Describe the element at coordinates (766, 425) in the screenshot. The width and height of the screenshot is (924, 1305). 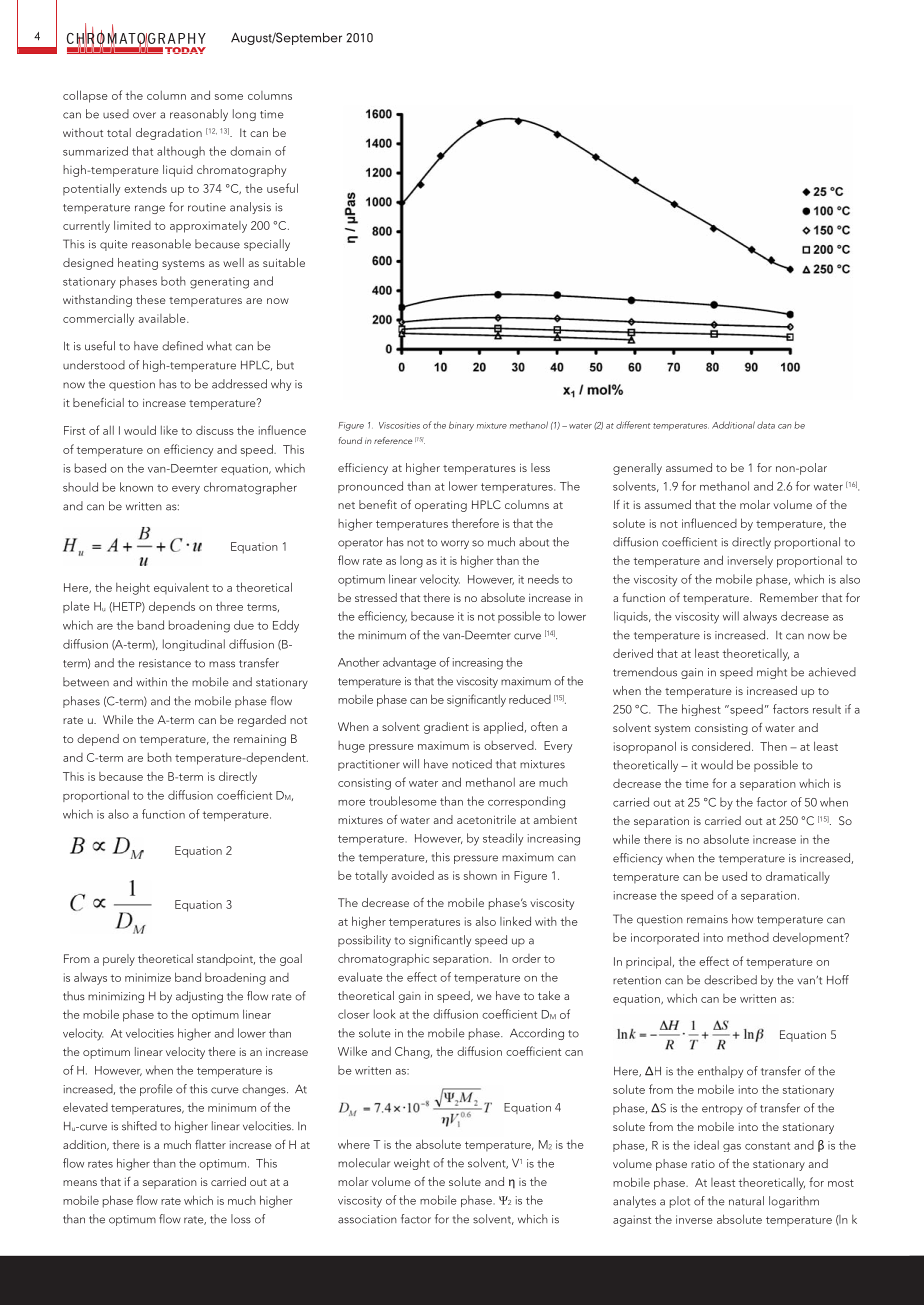
I see `data` at that location.
